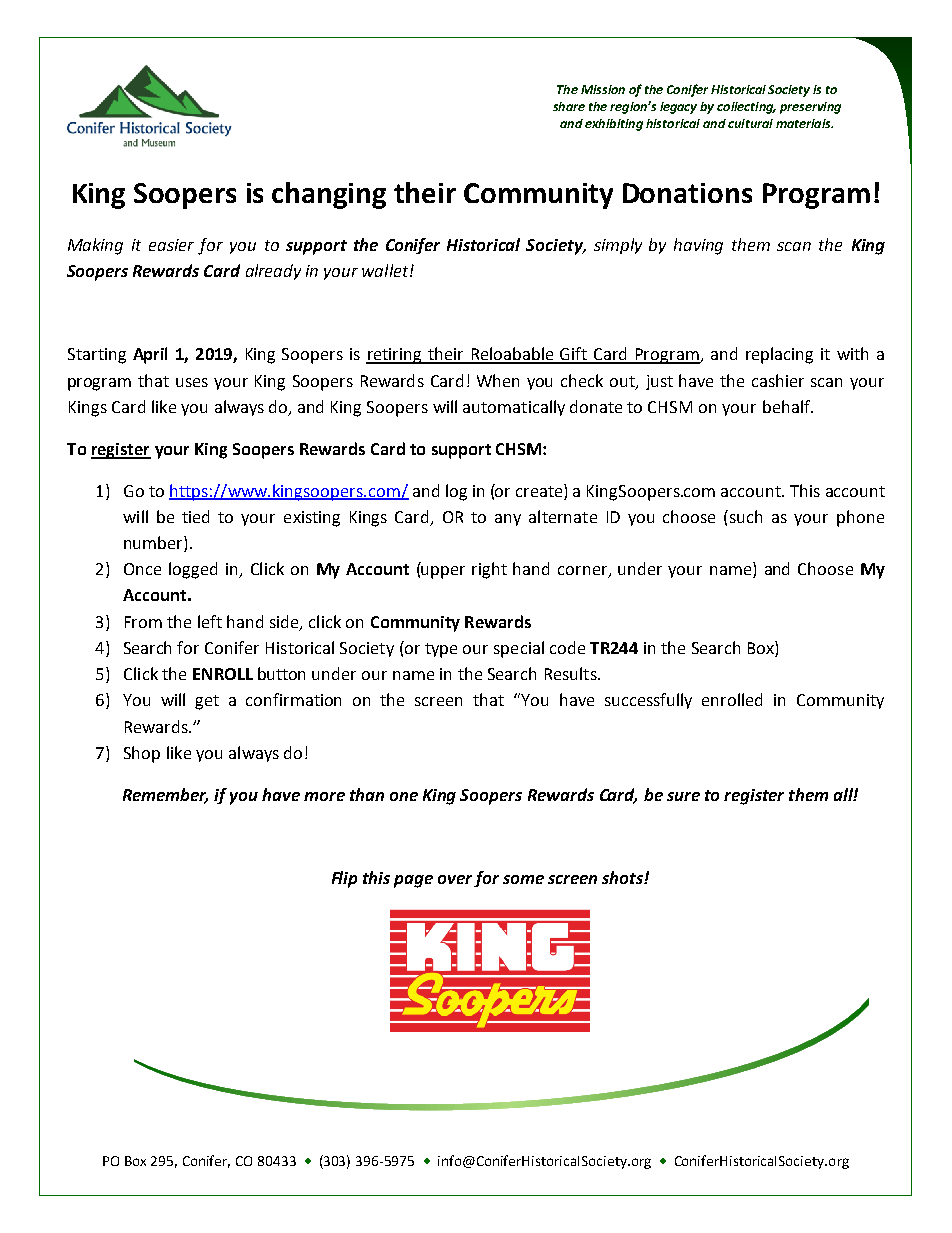 This page has width=952, height=1233. I want to click on collecting, so click(746, 108).
